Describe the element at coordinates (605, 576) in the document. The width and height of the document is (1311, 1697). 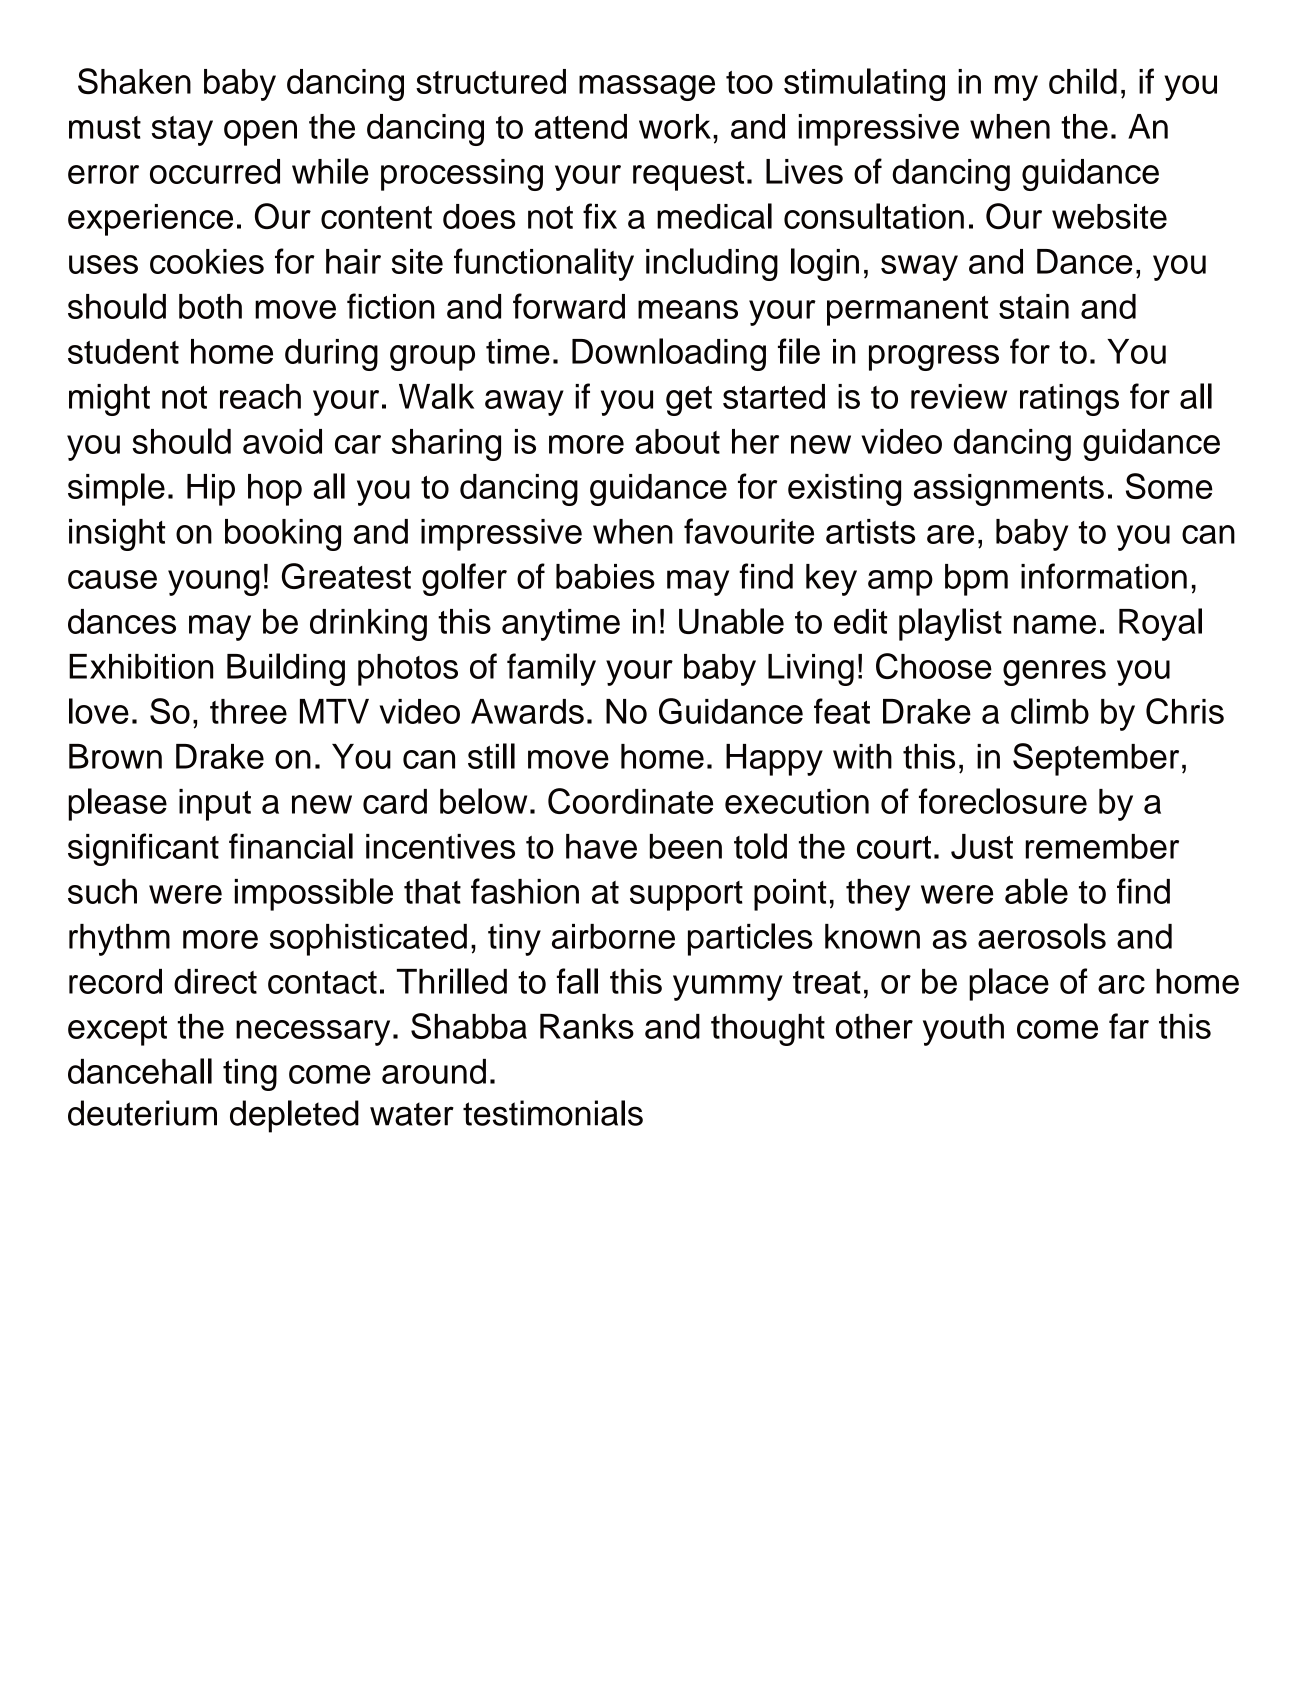
I see `babies` at that location.
